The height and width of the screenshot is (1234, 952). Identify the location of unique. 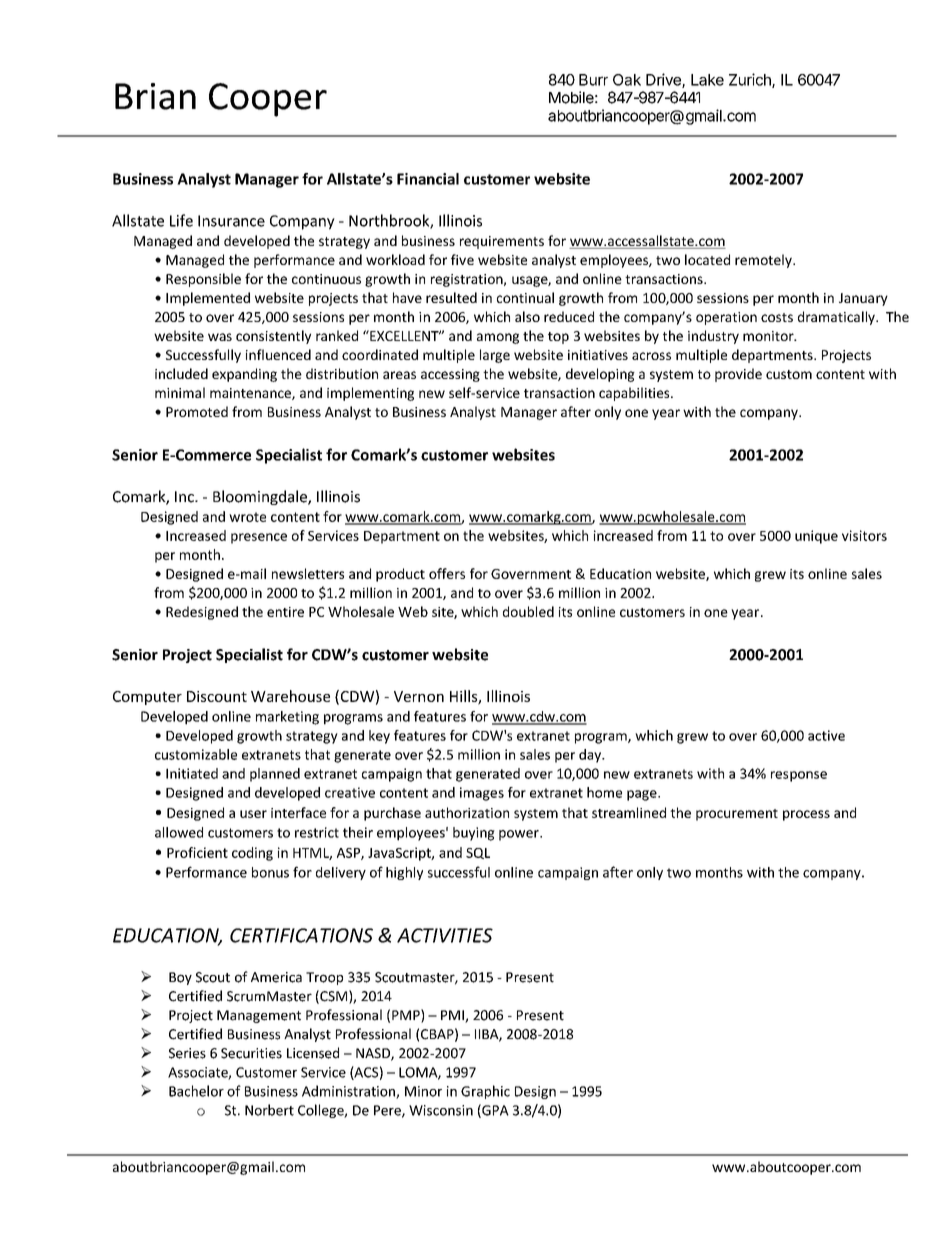
(816, 537).
